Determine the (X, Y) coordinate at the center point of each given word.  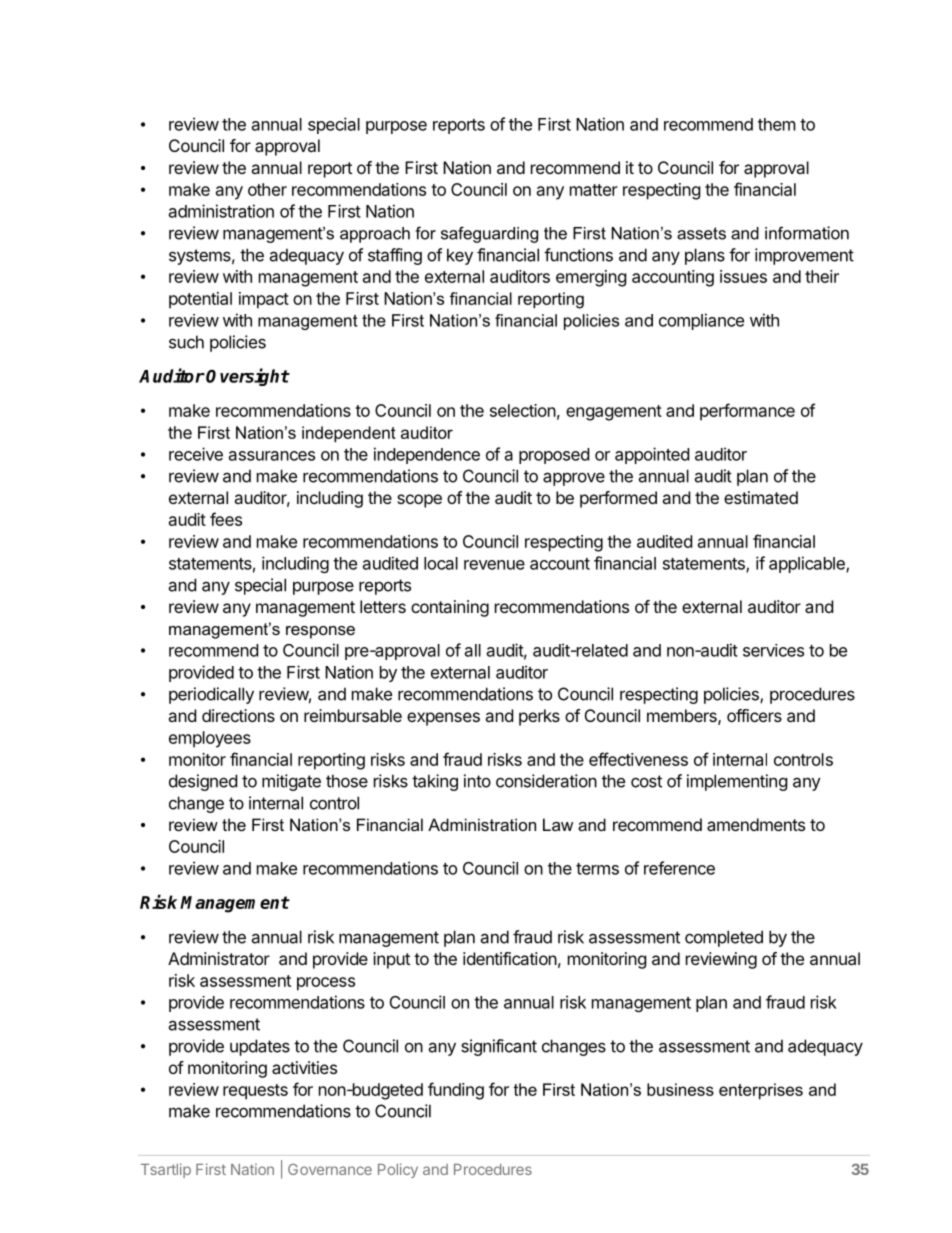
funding (456, 1091)
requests (255, 1092)
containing (450, 608)
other (267, 189)
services (773, 650)
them (777, 124)
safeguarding (489, 234)
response (320, 632)
